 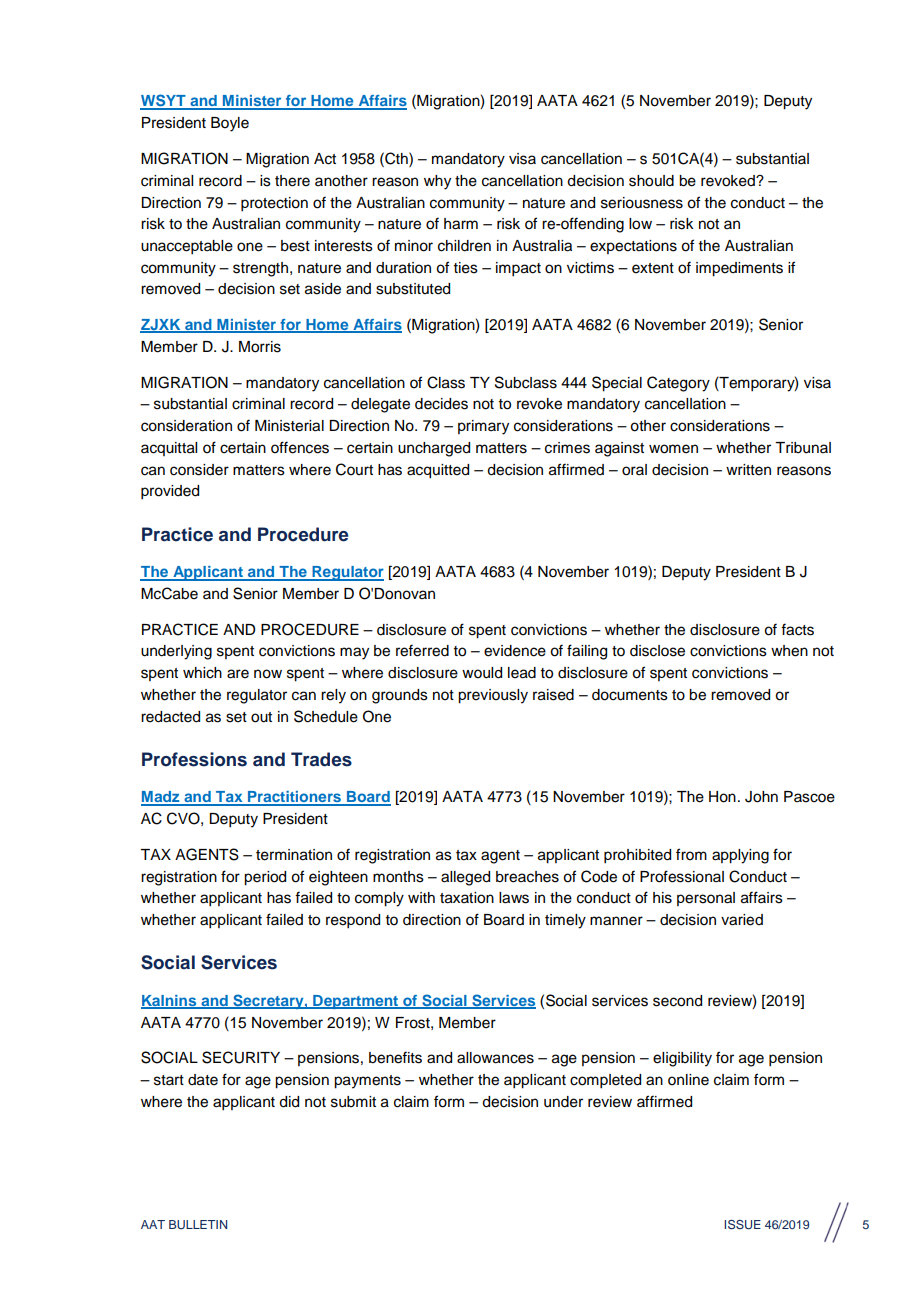 I want to click on Boyle, so click(x=230, y=124).
